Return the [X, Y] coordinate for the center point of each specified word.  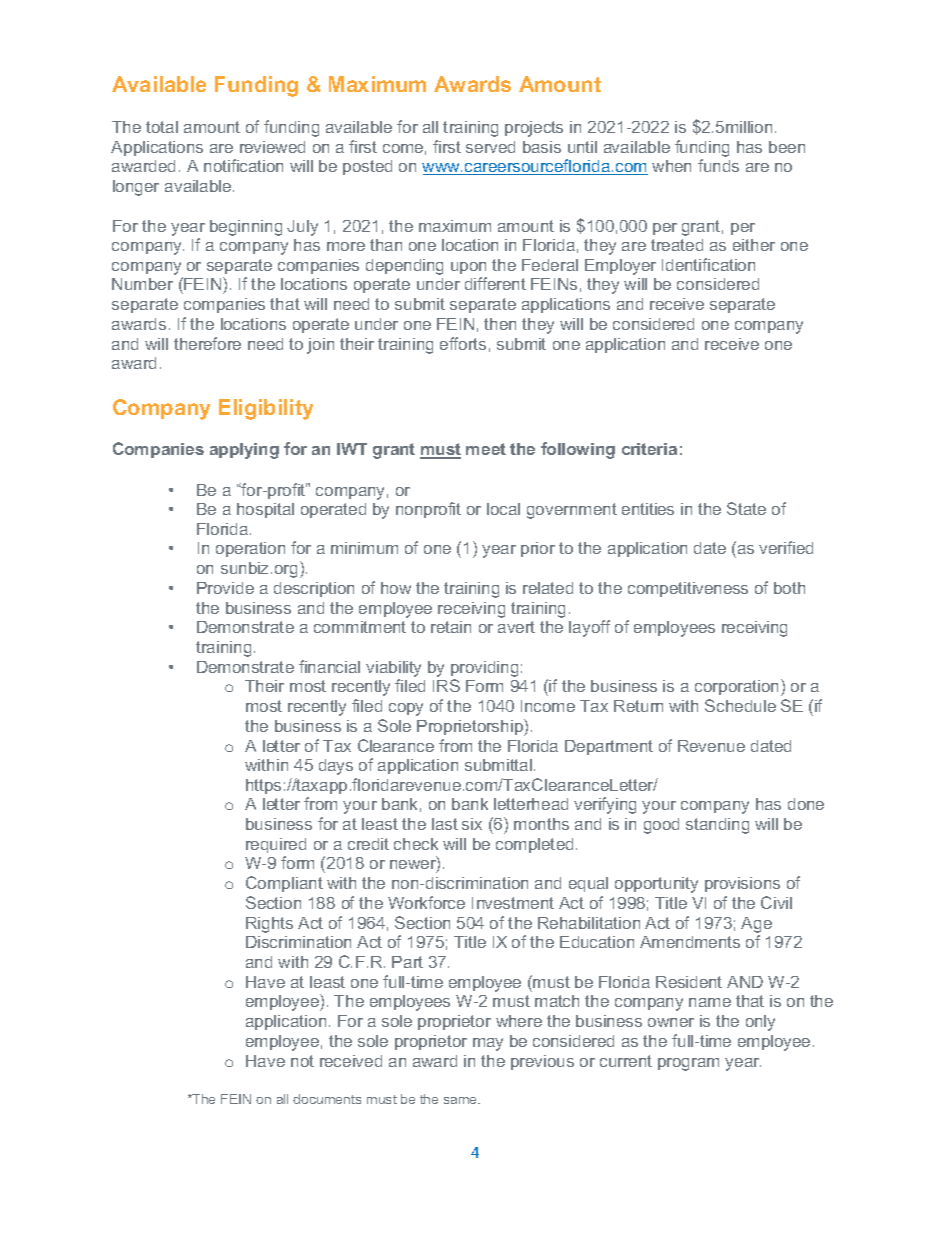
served [490, 147]
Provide [225, 588]
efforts [463, 343]
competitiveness [688, 589]
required [276, 845]
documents [327, 1099]
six [472, 824]
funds [718, 165]
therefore [207, 343]
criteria [649, 449]
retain [451, 627]
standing [717, 826]
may [488, 1044]
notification [243, 165]
